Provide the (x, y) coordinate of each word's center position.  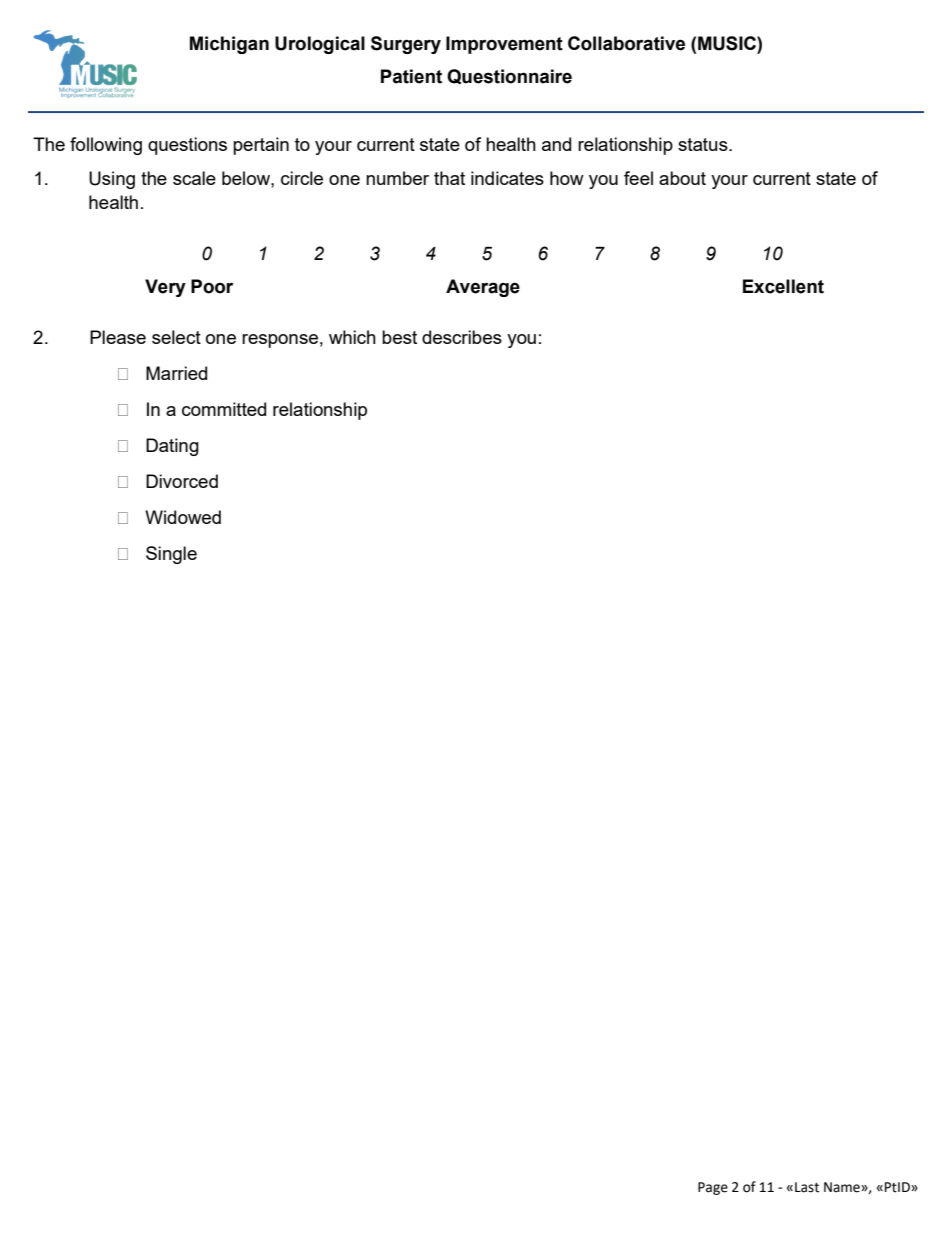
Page (713, 1188)
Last (807, 1187)
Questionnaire (509, 76)
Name (843, 1187)
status (704, 144)
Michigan (229, 45)
